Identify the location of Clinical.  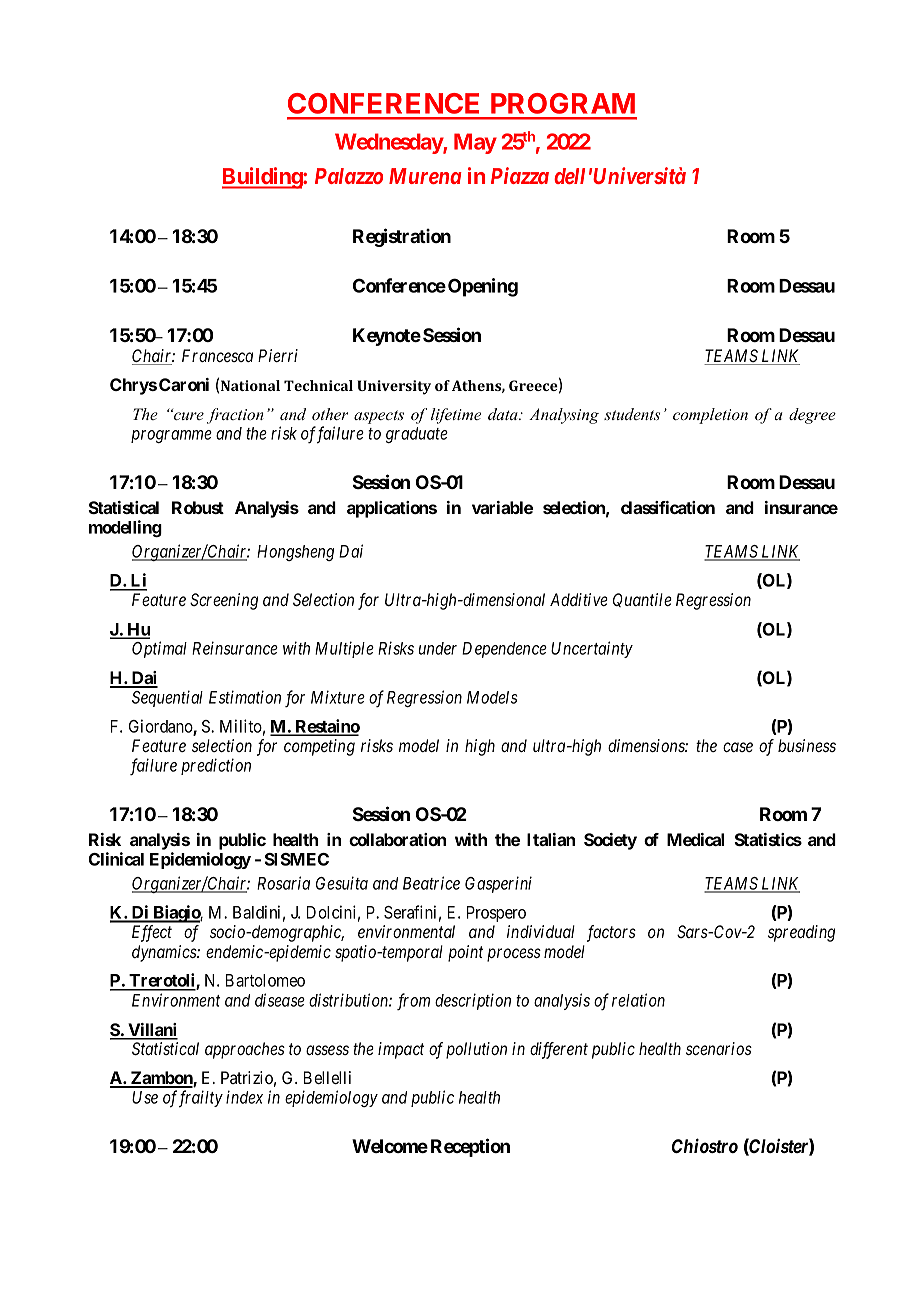
(116, 859).
